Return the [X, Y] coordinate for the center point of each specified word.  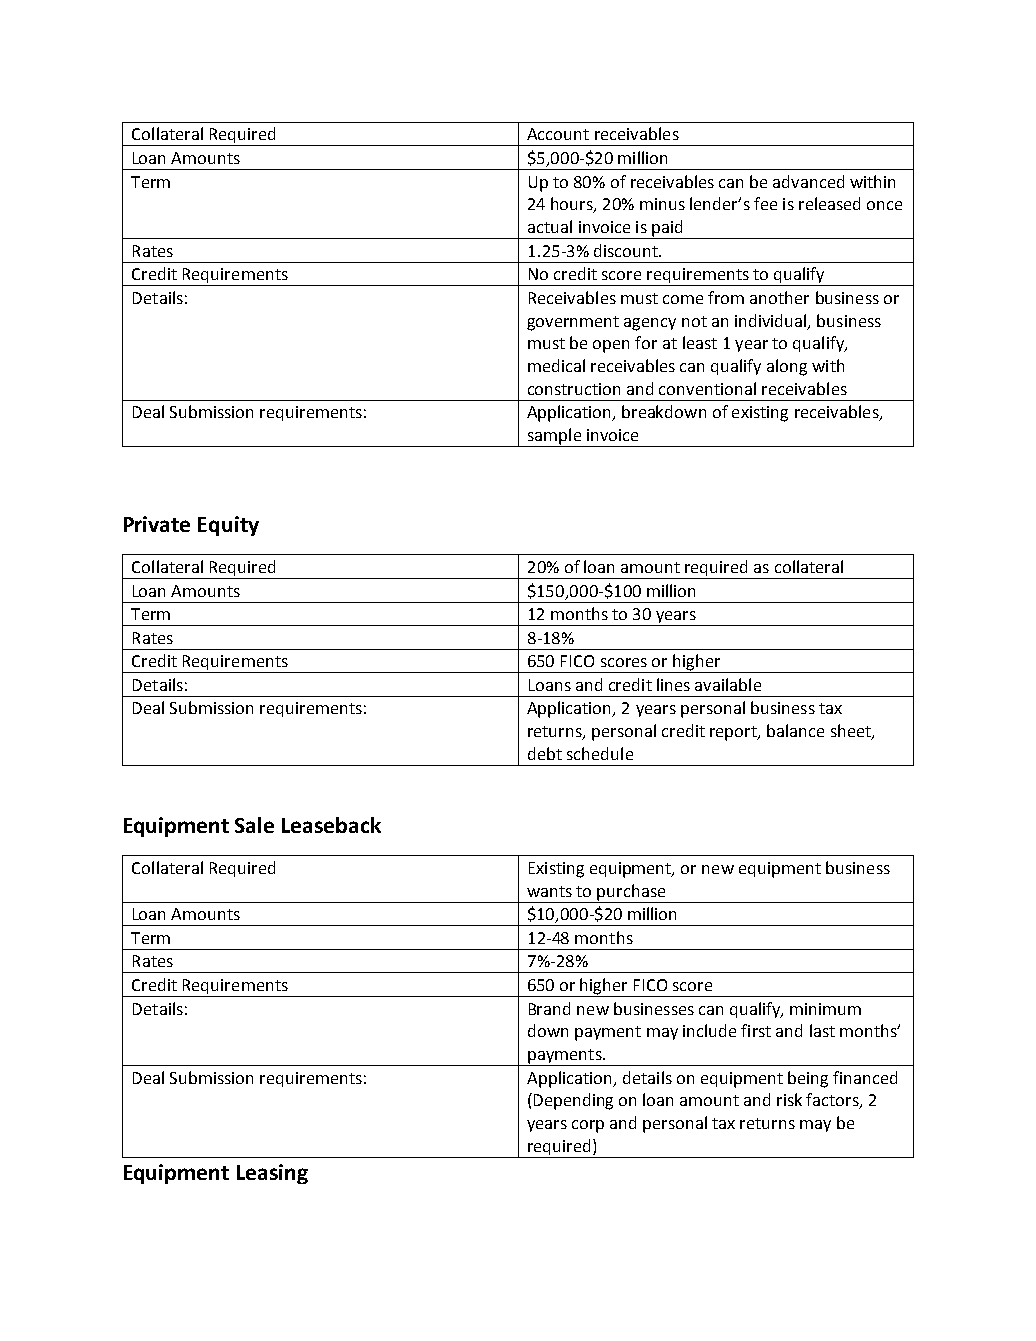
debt [545, 753]
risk [789, 1099]
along [787, 367]
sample [554, 437]
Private [157, 524]
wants [549, 891]
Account [558, 134]
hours [573, 205]
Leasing [272, 1174]
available [728, 684]
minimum [825, 1009]
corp [588, 1126]
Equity [228, 526]
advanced [808, 181]
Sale [254, 825]
